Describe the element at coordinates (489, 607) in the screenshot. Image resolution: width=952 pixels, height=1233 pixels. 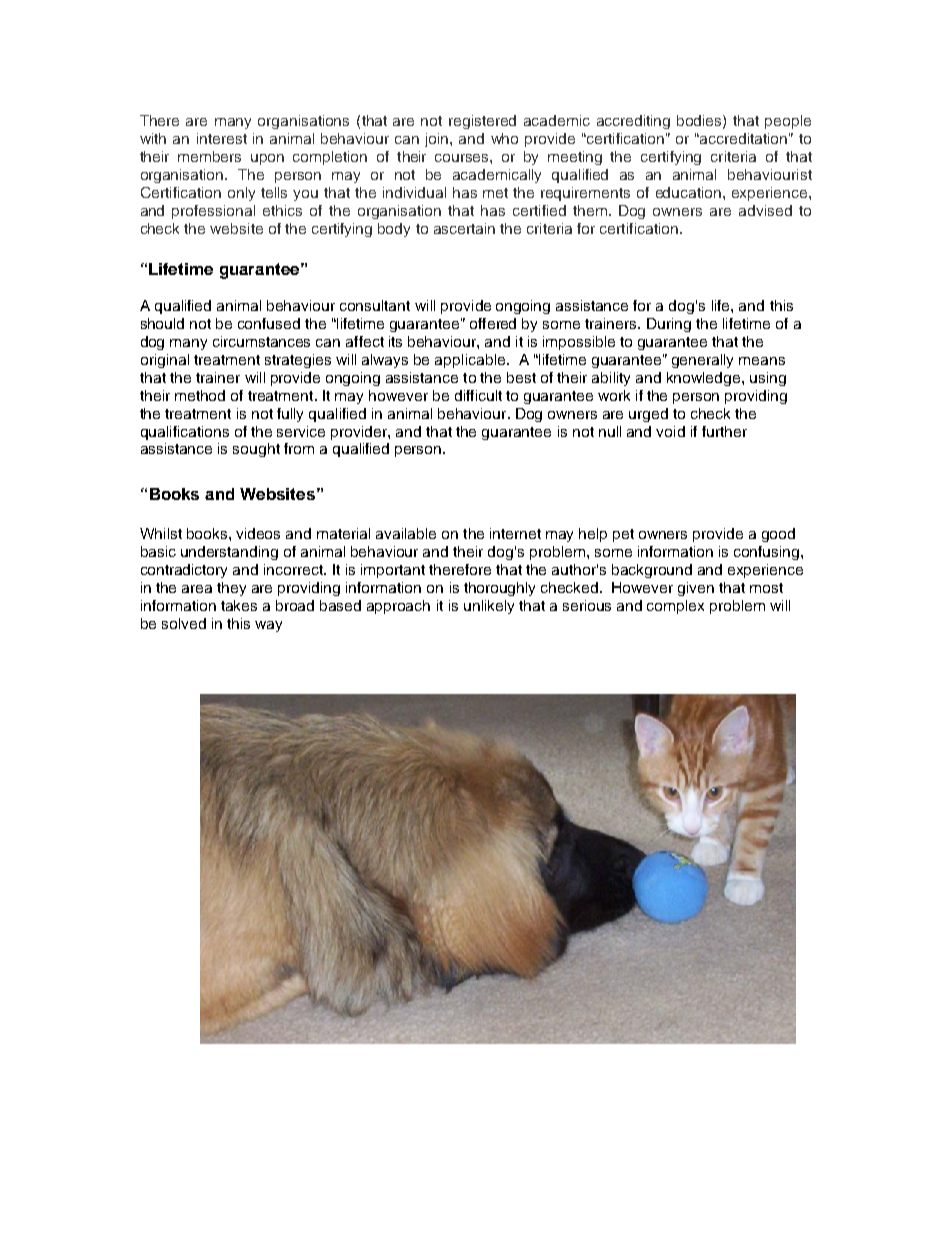
I see `unlikely` at that location.
